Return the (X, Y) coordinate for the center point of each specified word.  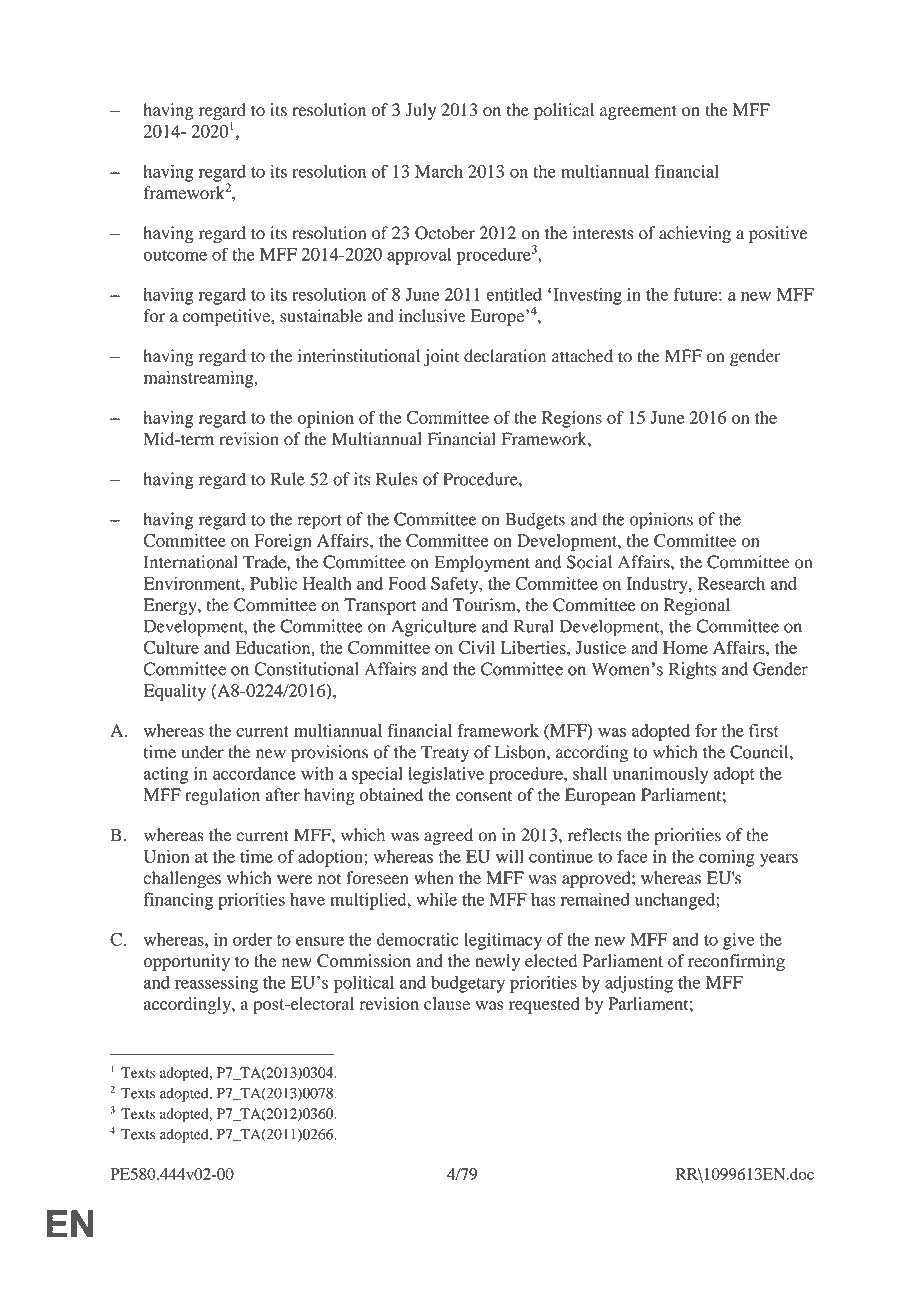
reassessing (216, 984)
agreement (638, 112)
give (738, 941)
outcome (175, 255)
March (439, 171)
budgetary (468, 984)
